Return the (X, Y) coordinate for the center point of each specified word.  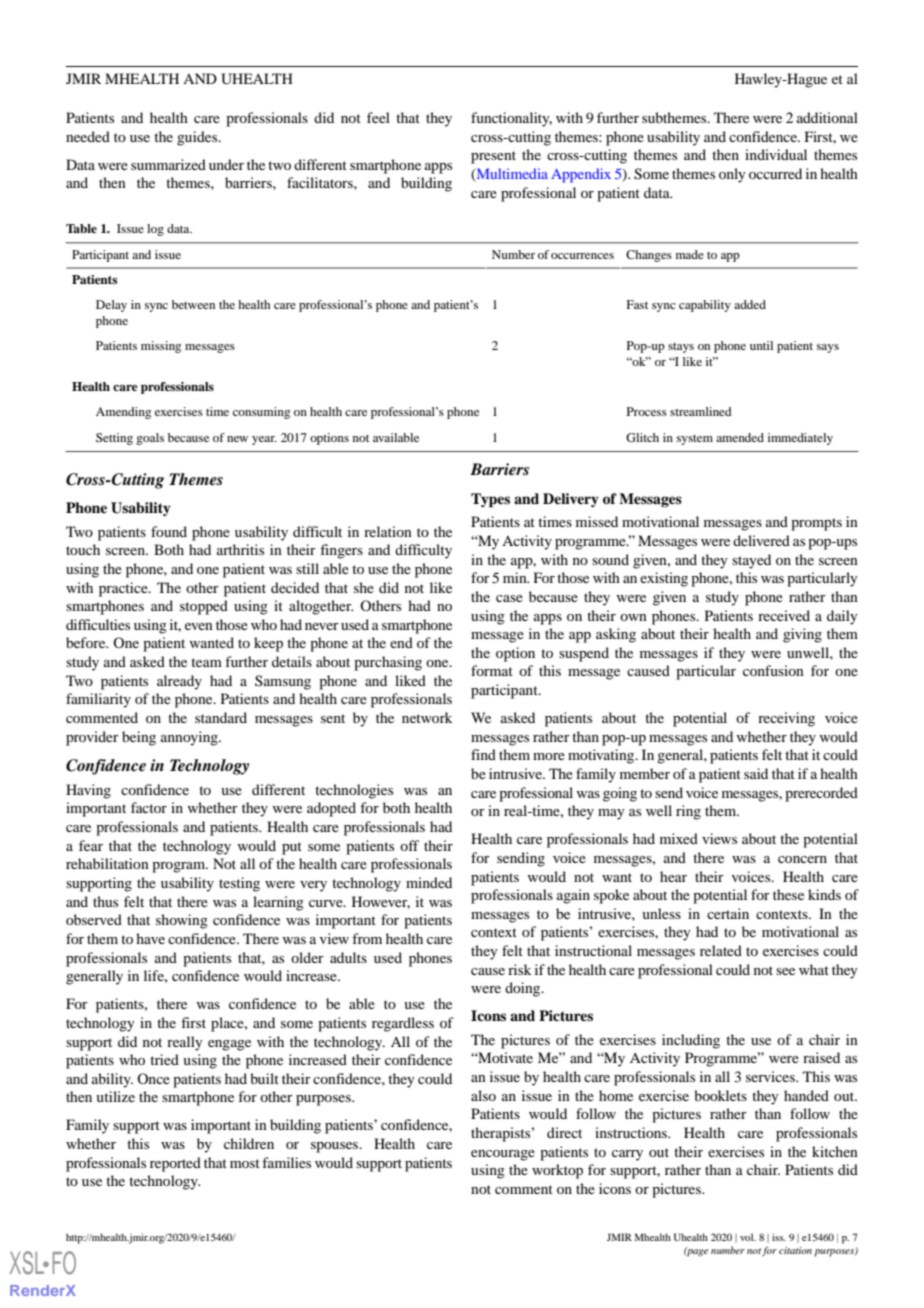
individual (776, 154)
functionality (511, 119)
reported (175, 1164)
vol (748, 1237)
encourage (503, 1155)
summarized (168, 164)
